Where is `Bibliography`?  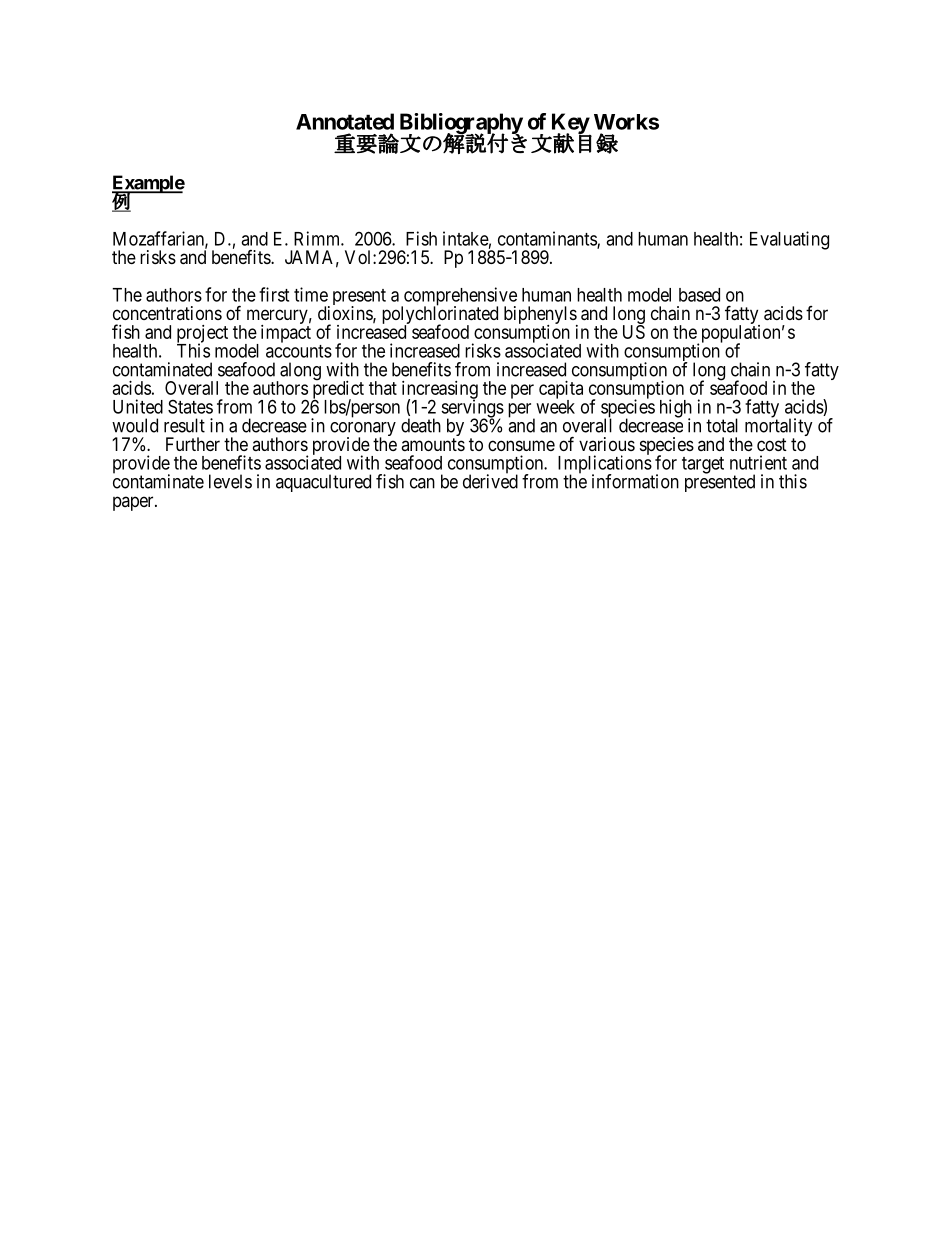 Bibliography is located at coordinates (461, 124).
